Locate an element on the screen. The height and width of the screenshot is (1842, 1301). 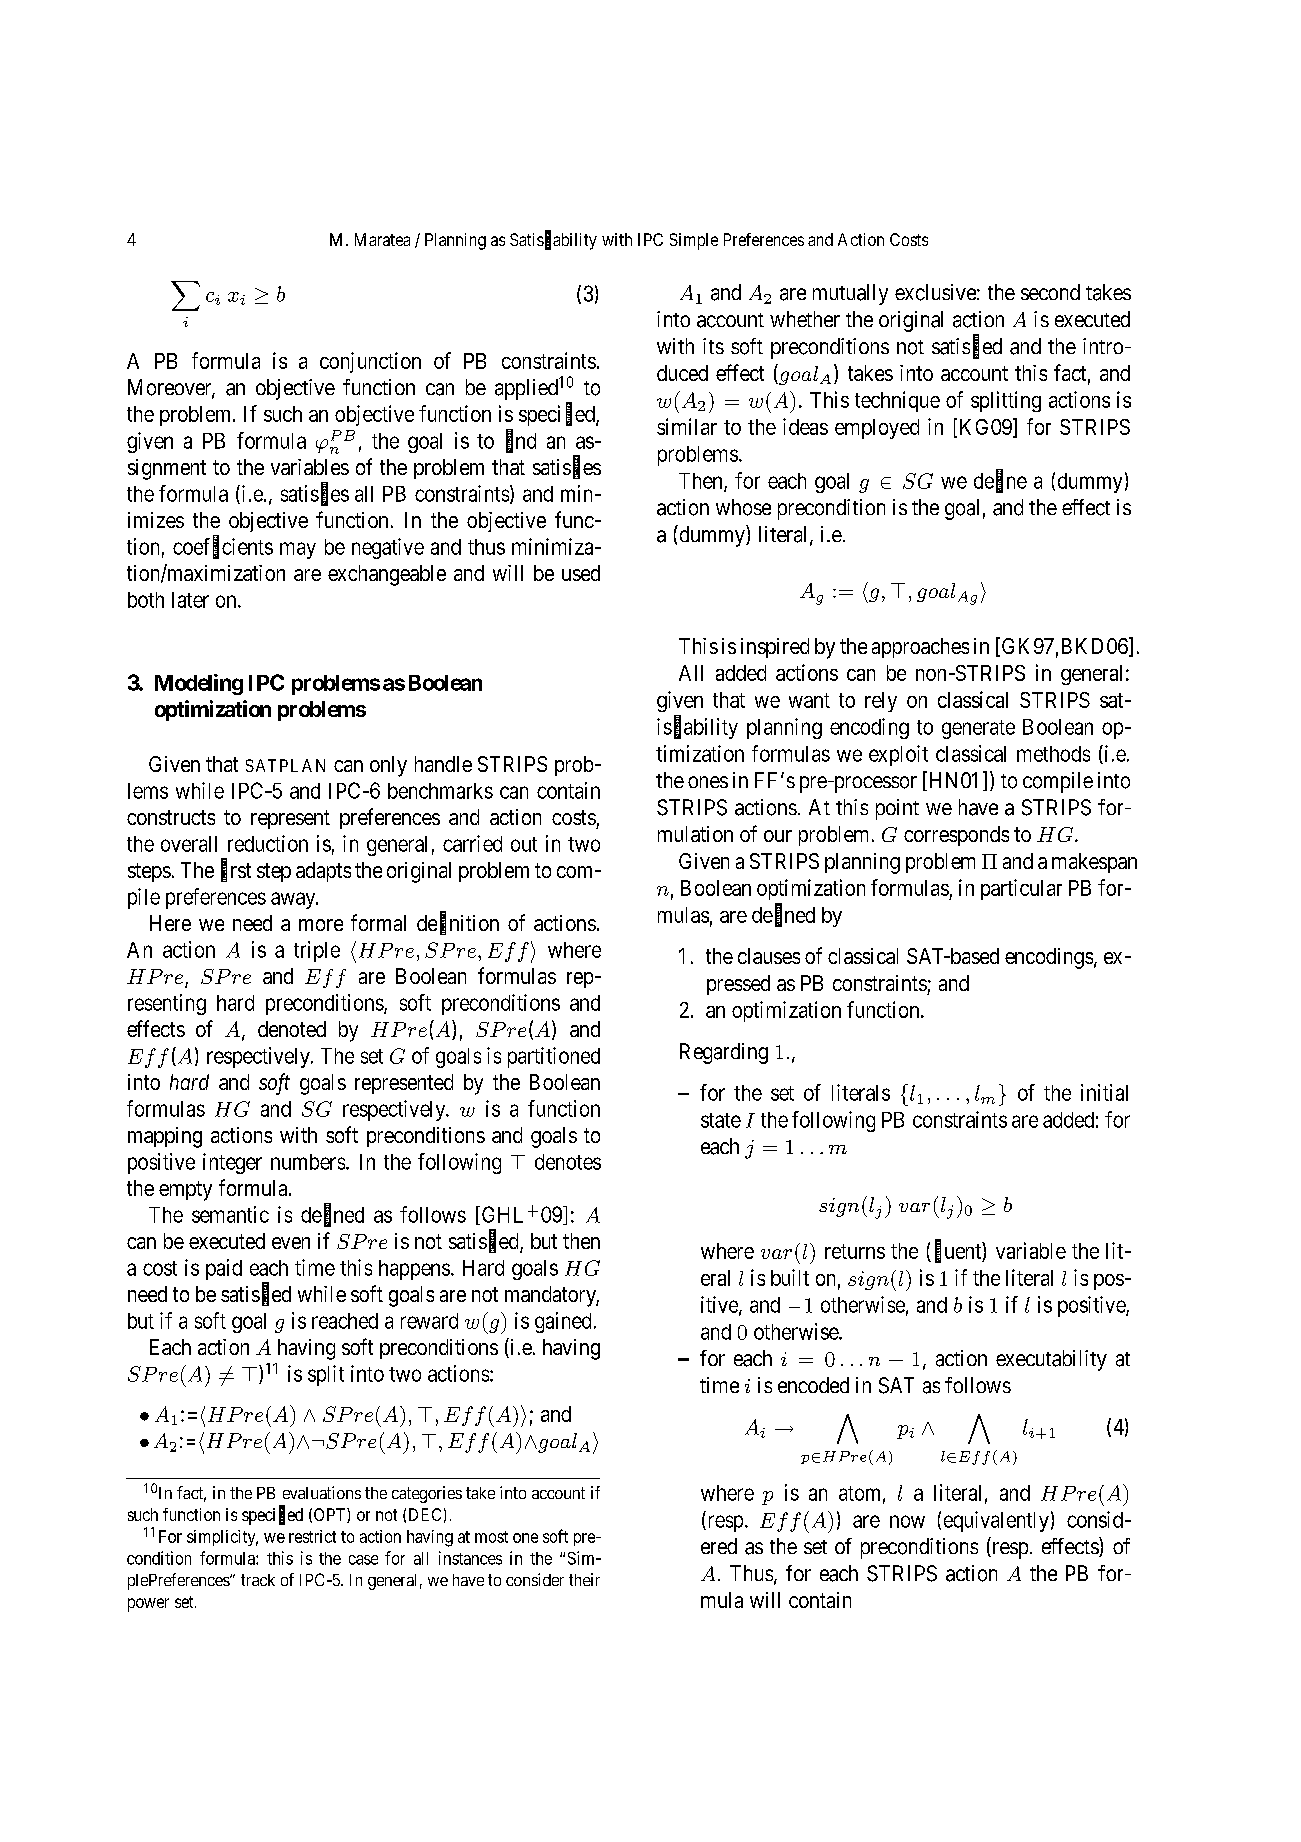
second is located at coordinates (1050, 292).
